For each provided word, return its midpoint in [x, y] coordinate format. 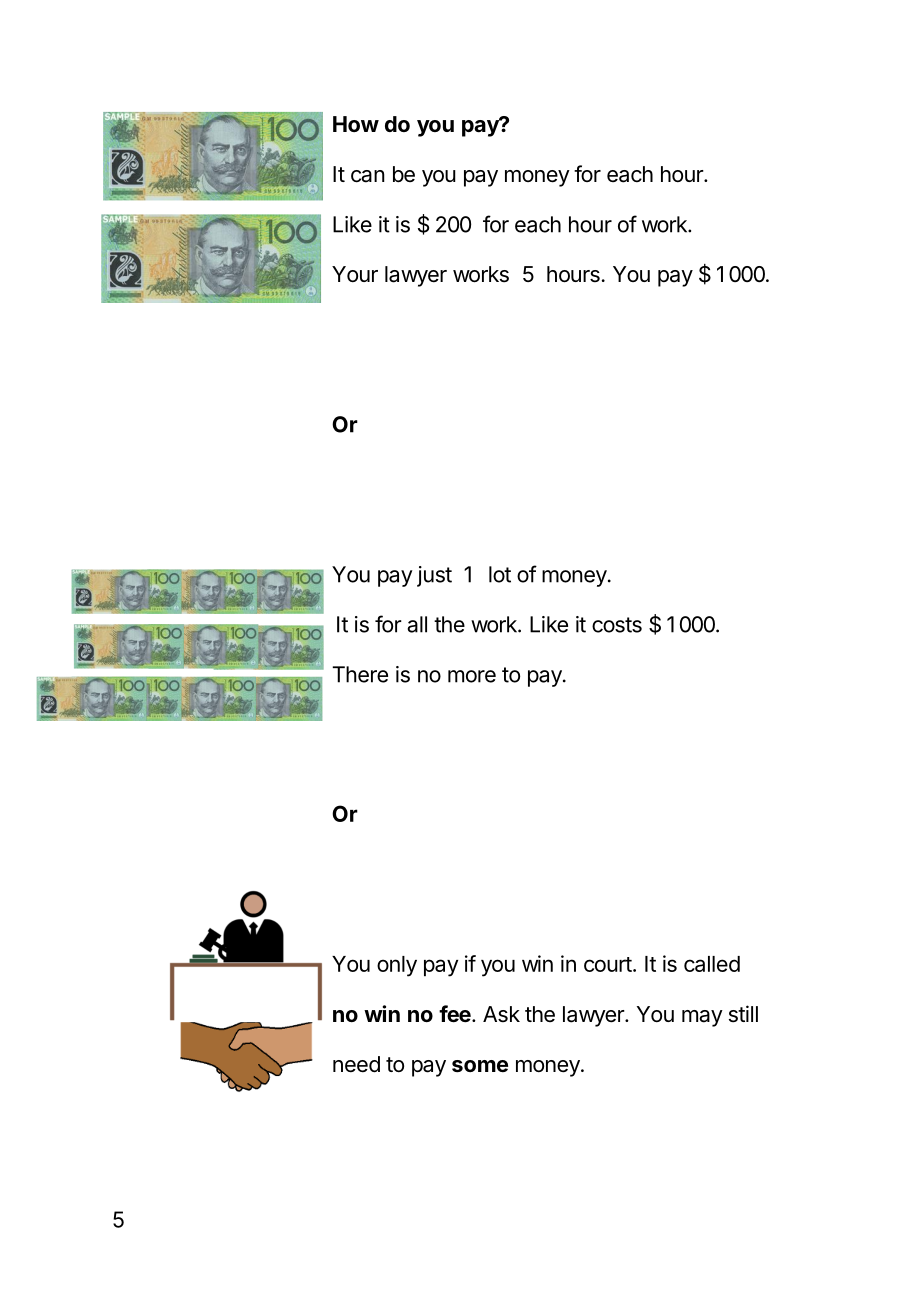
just [434, 576]
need [356, 1064]
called [712, 964]
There [360, 674]
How [356, 124]
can [368, 176]
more [472, 676]
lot [500, 574]
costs [617, 625]
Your [355, 274]
